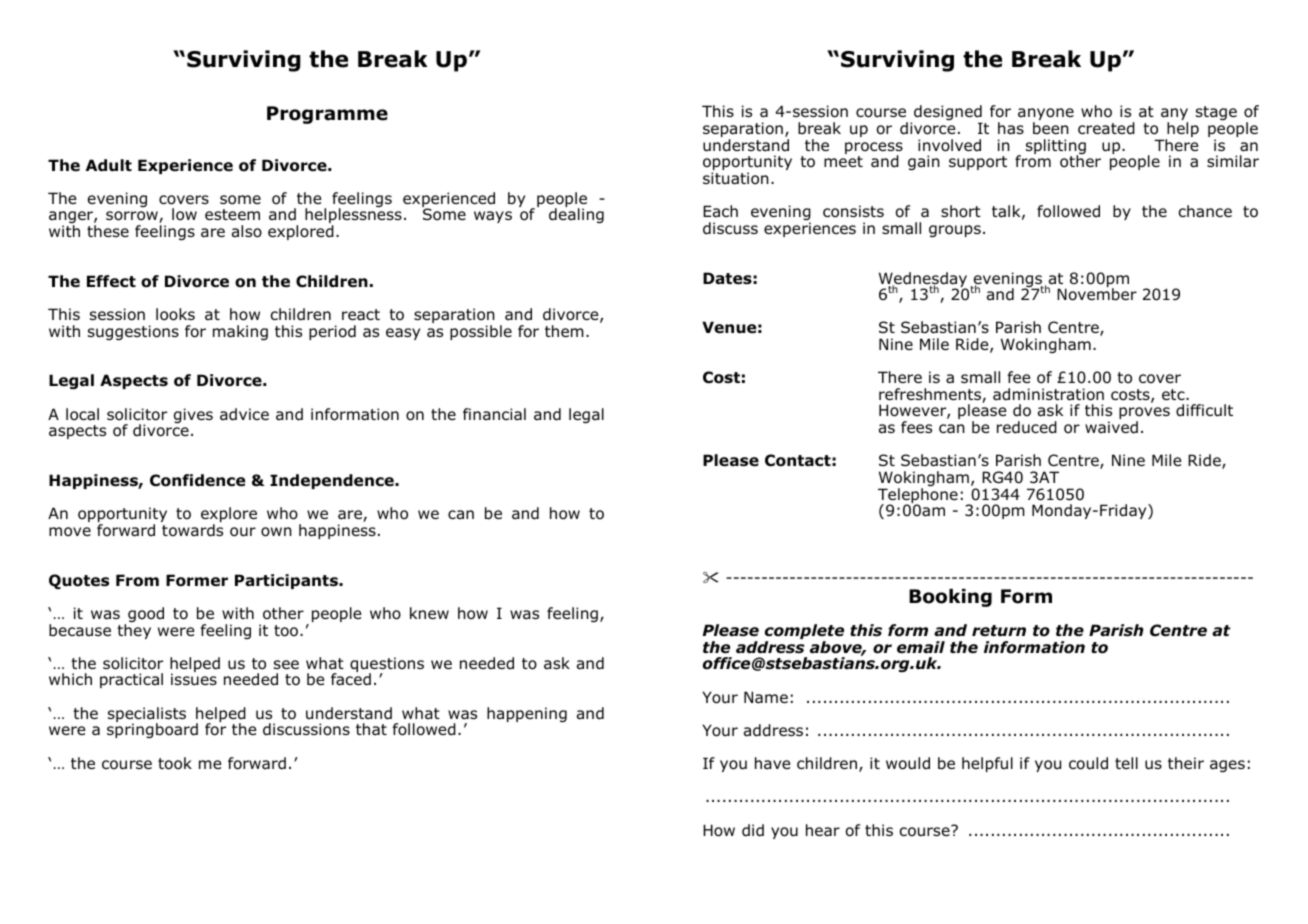 The width and height of the page is (1308, 924). Describe the element at coordinates (327, 115) in the page. I see `Programme` at that location.
